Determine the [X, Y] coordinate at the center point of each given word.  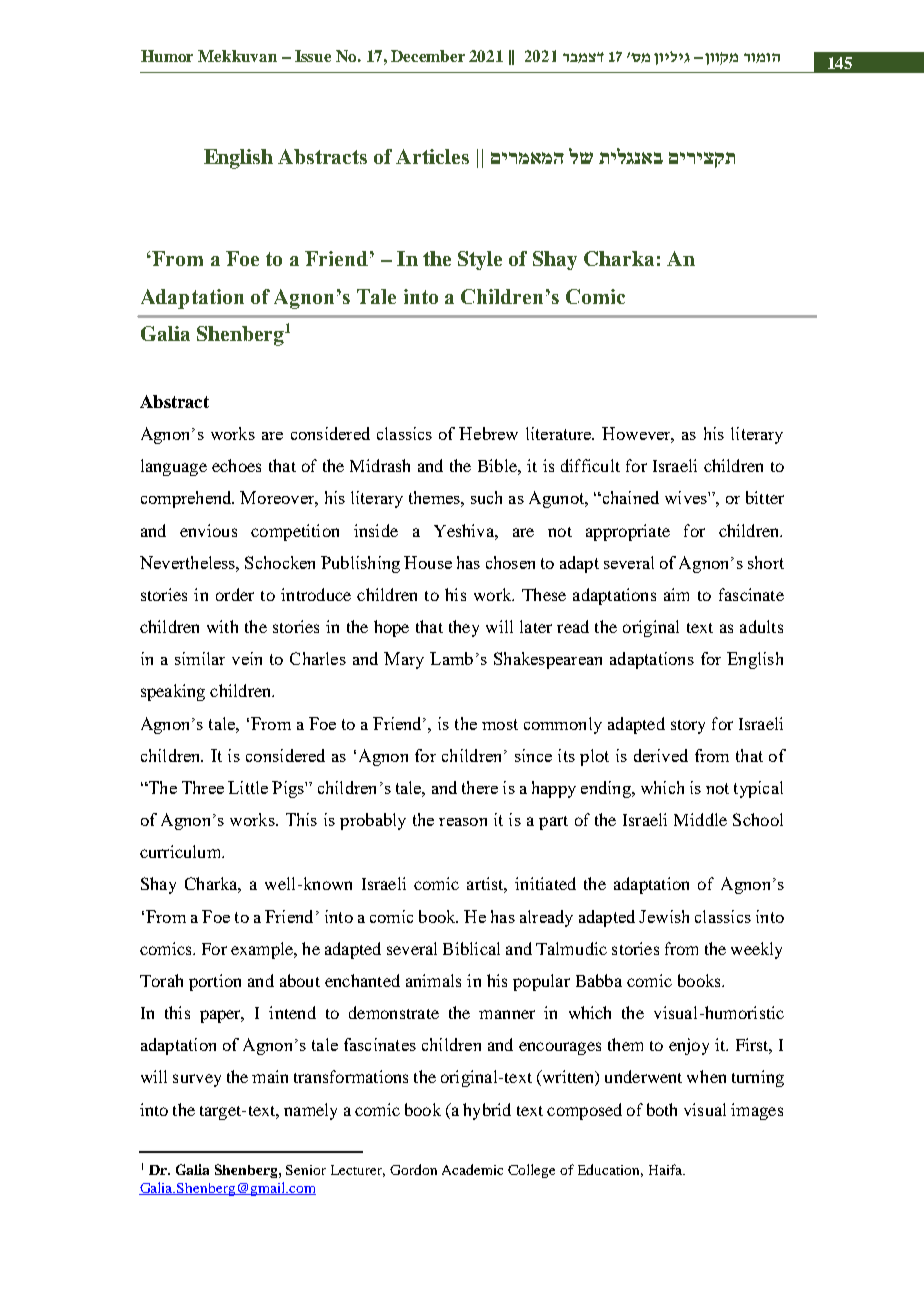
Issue [313, 56]
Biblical [471, 948]
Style [480, 260]
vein [247, 658]
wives [687, 497]
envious [208, 530]
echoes [236, 465]
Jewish [664, 916]
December [428, 56]
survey [197, 1080]
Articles [432, 156]
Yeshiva [465, 530]
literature [560, 433]
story [688, 727]
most [500, 724]
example [263, 950]
